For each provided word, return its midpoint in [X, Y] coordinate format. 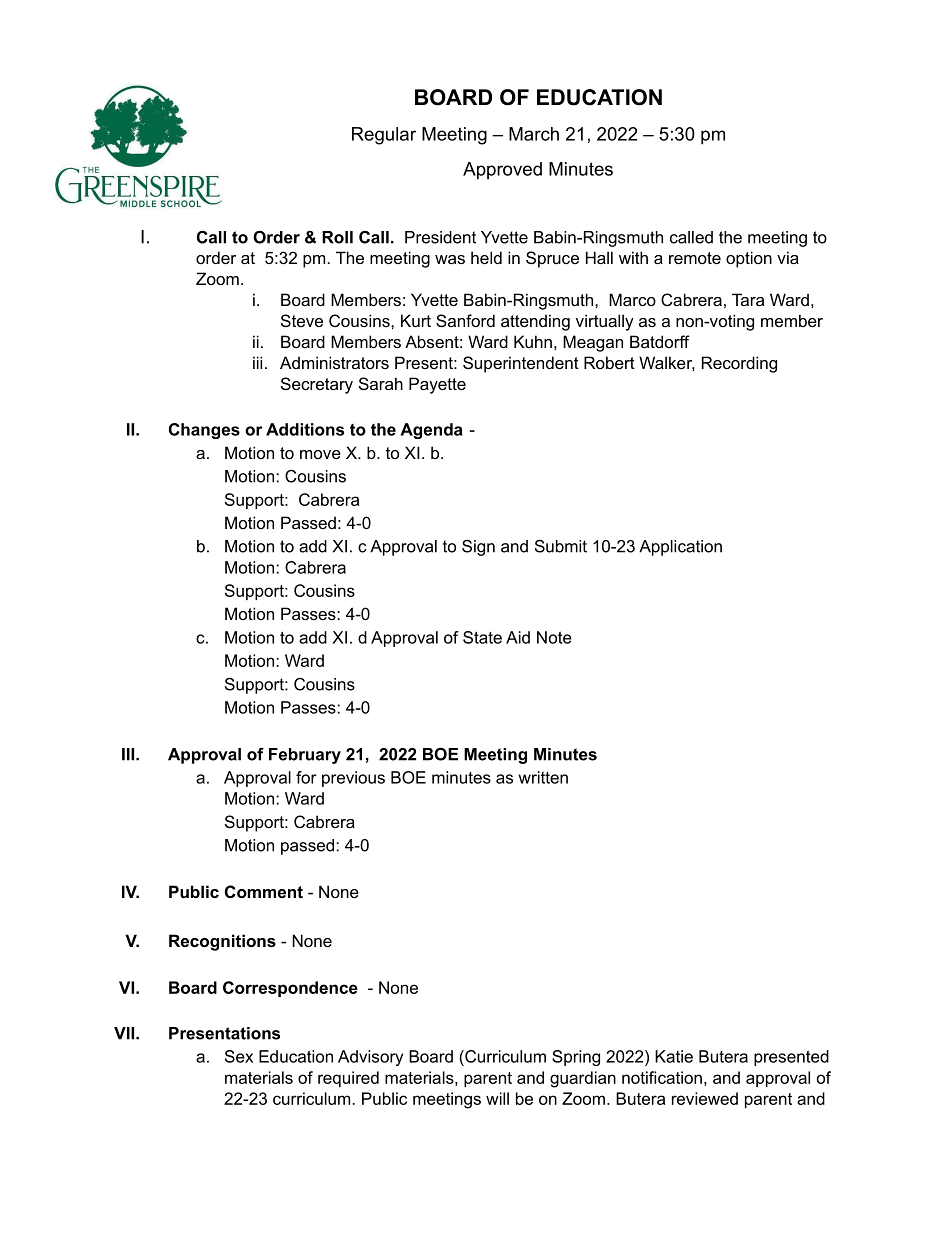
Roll [337, 237]
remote [695, 258]
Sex [239, 1056]
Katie [674, 1056]
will [497, 1098]
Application [680, 548]
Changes [204, 431]
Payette [437, 385]
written [543, 777]
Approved [502, 171]
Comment [264, 891]
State [482, 637]
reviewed [705, 1098]
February [305, 756]
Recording [739, 364]
